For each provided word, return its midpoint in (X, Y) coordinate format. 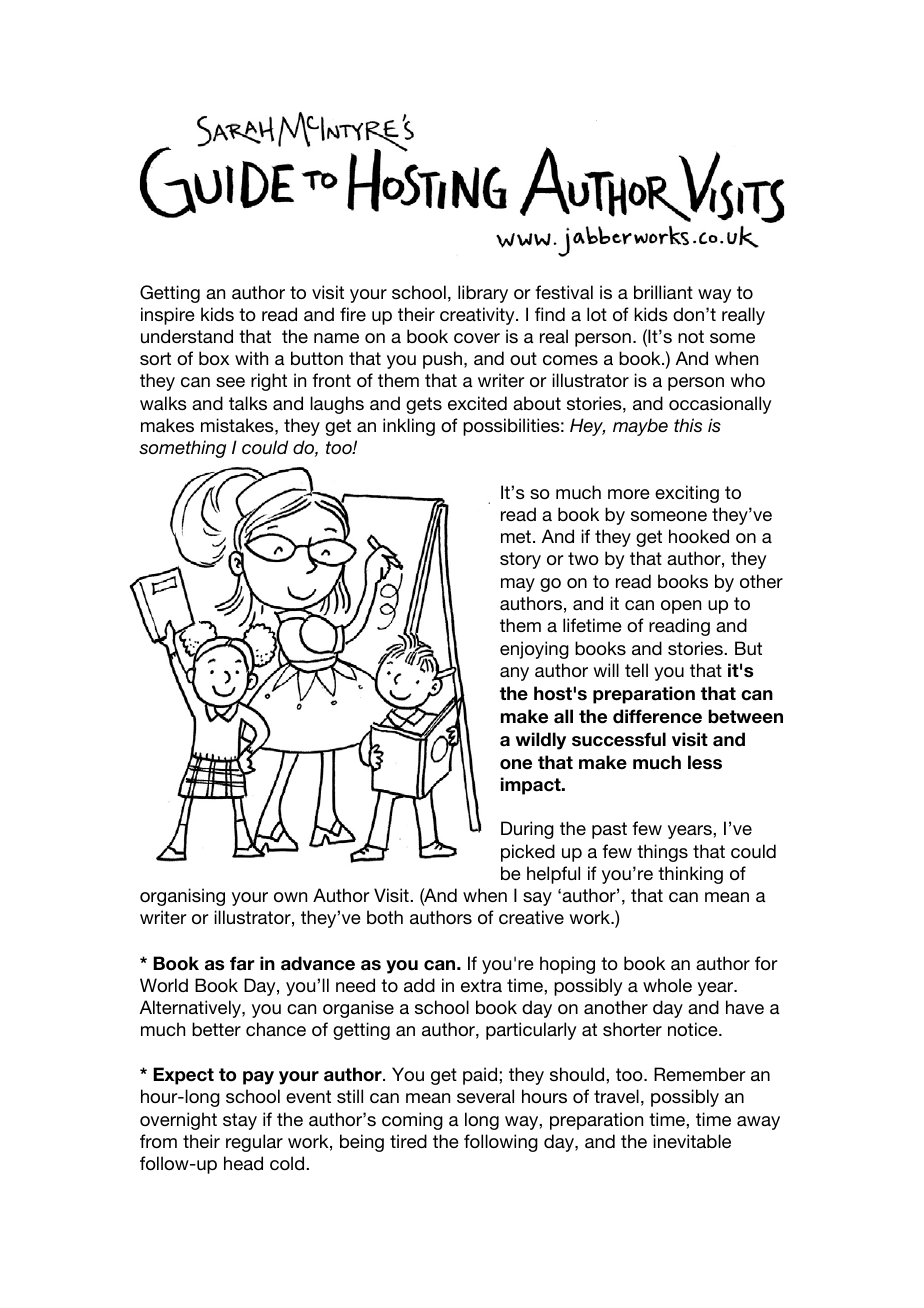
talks (248, 403)
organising (182, 897)
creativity (478, 316)
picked (528, 853)
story (520, 560)
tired (408, 1141)
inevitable (692, 1141)
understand (187, 336)
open (681, 607)
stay (240, 1121)
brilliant (663, 292)
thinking (690, 875)
